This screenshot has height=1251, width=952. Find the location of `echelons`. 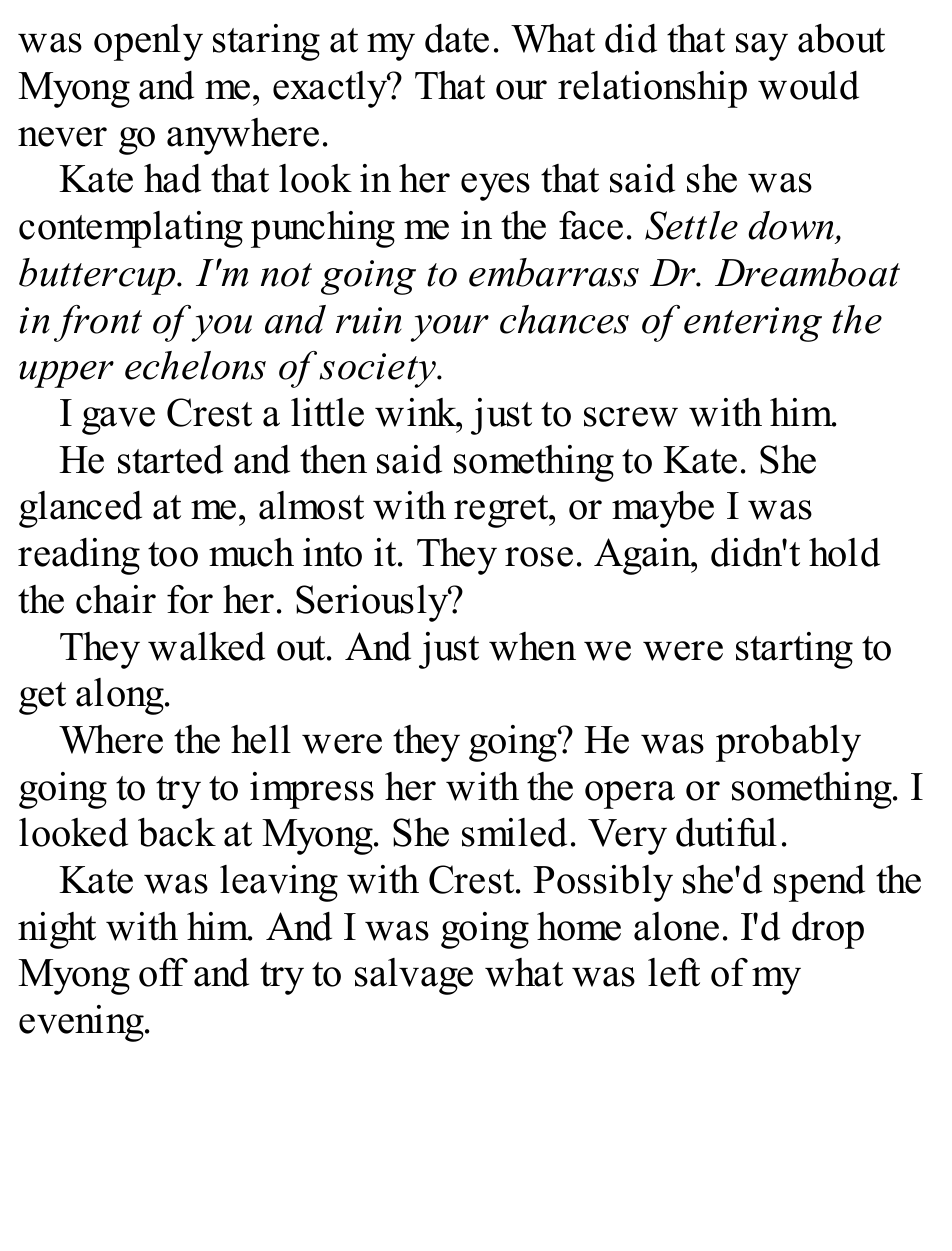

echelons is located at coordinates (195, 365).
